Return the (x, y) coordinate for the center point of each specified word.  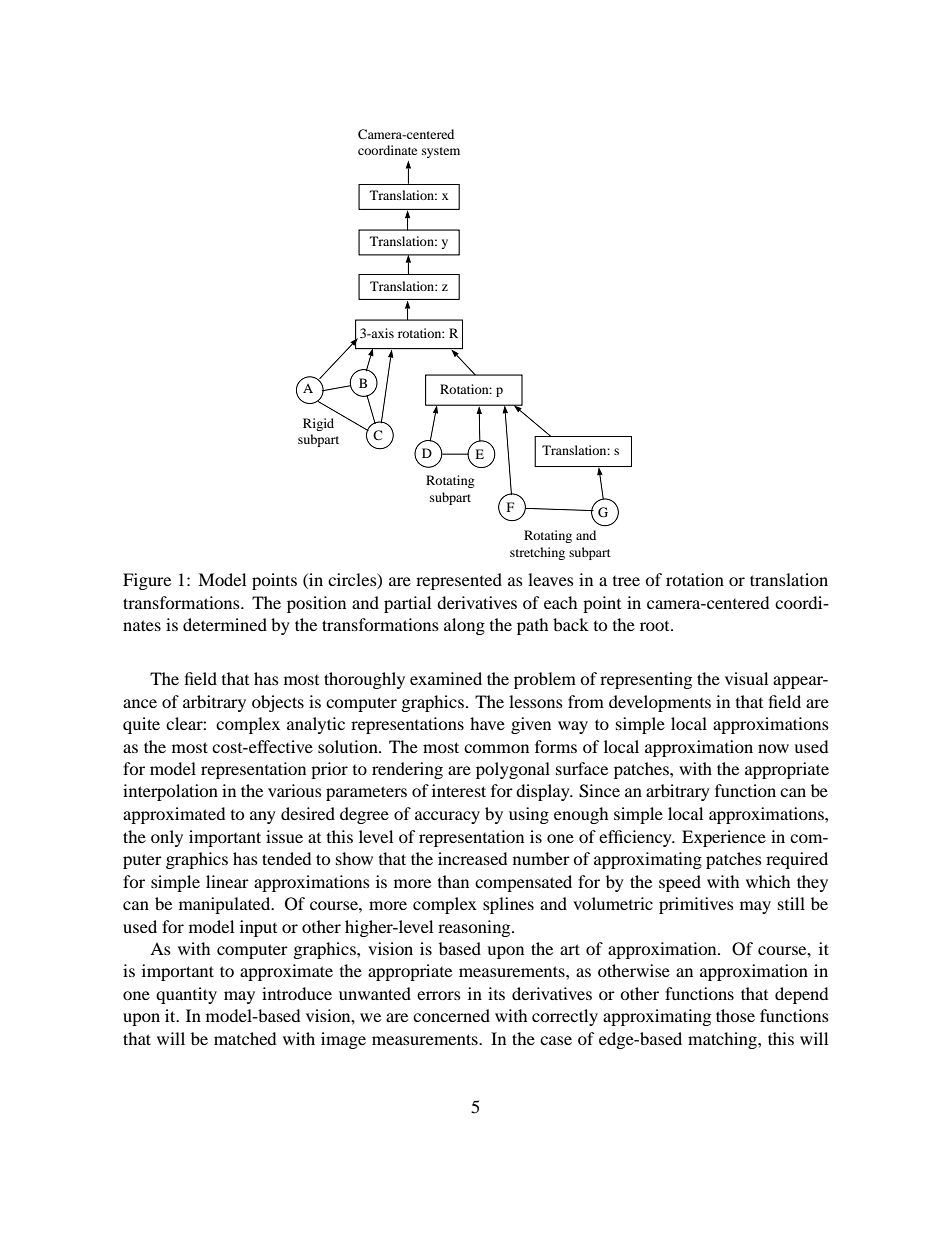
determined (225, 624)
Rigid (318, 424)
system (441, 152)
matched (245, 1038)
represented (459, 581)
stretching (537, 553)
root (656, 626)
